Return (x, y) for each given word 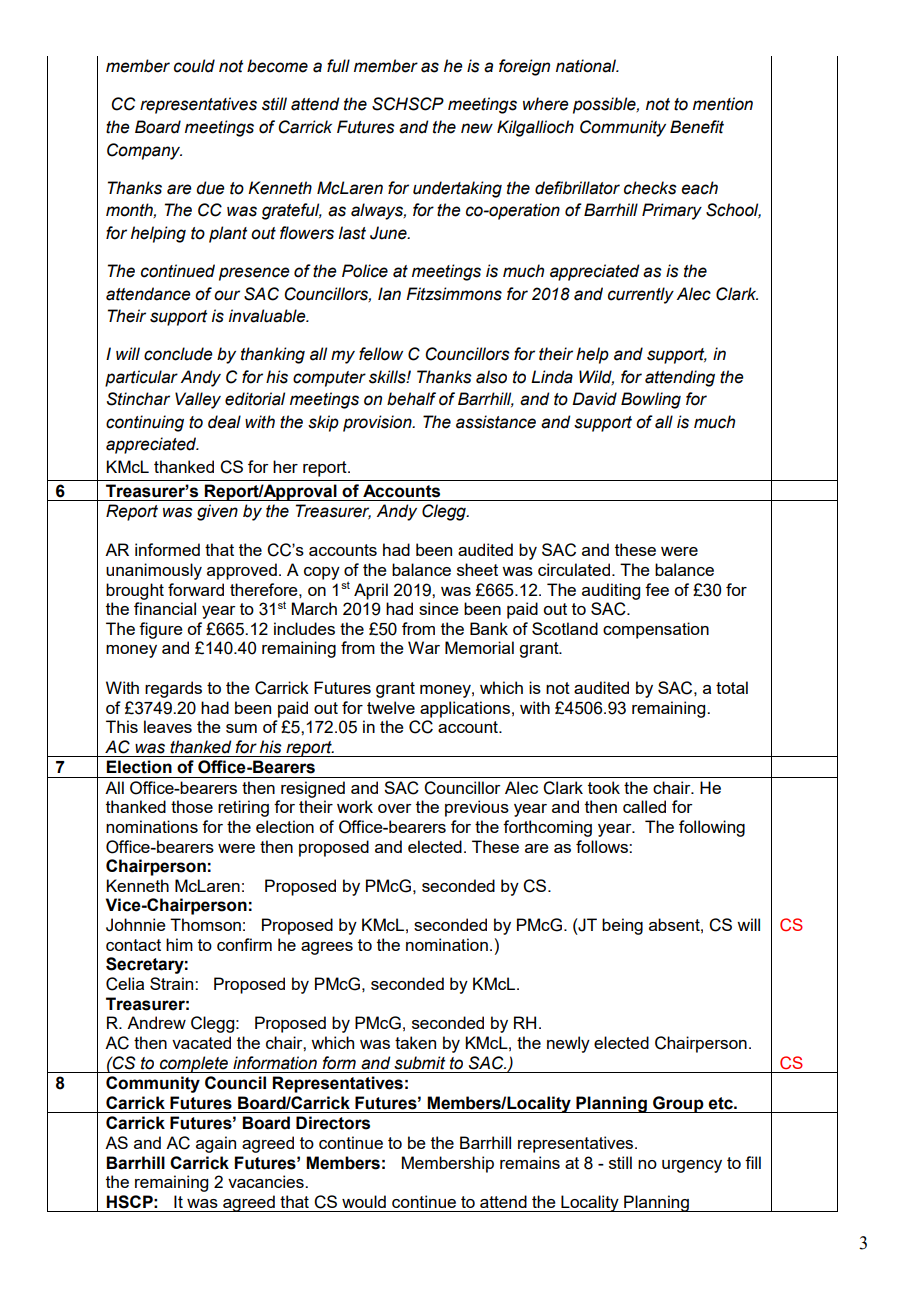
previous (477, 808)
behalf (411, 399)
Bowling (651, 400)
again (216, 1144)
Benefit (697, 127)
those (192, 806)
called (644, 806)
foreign (524, 67)
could (194, 66)
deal (224, 422)
